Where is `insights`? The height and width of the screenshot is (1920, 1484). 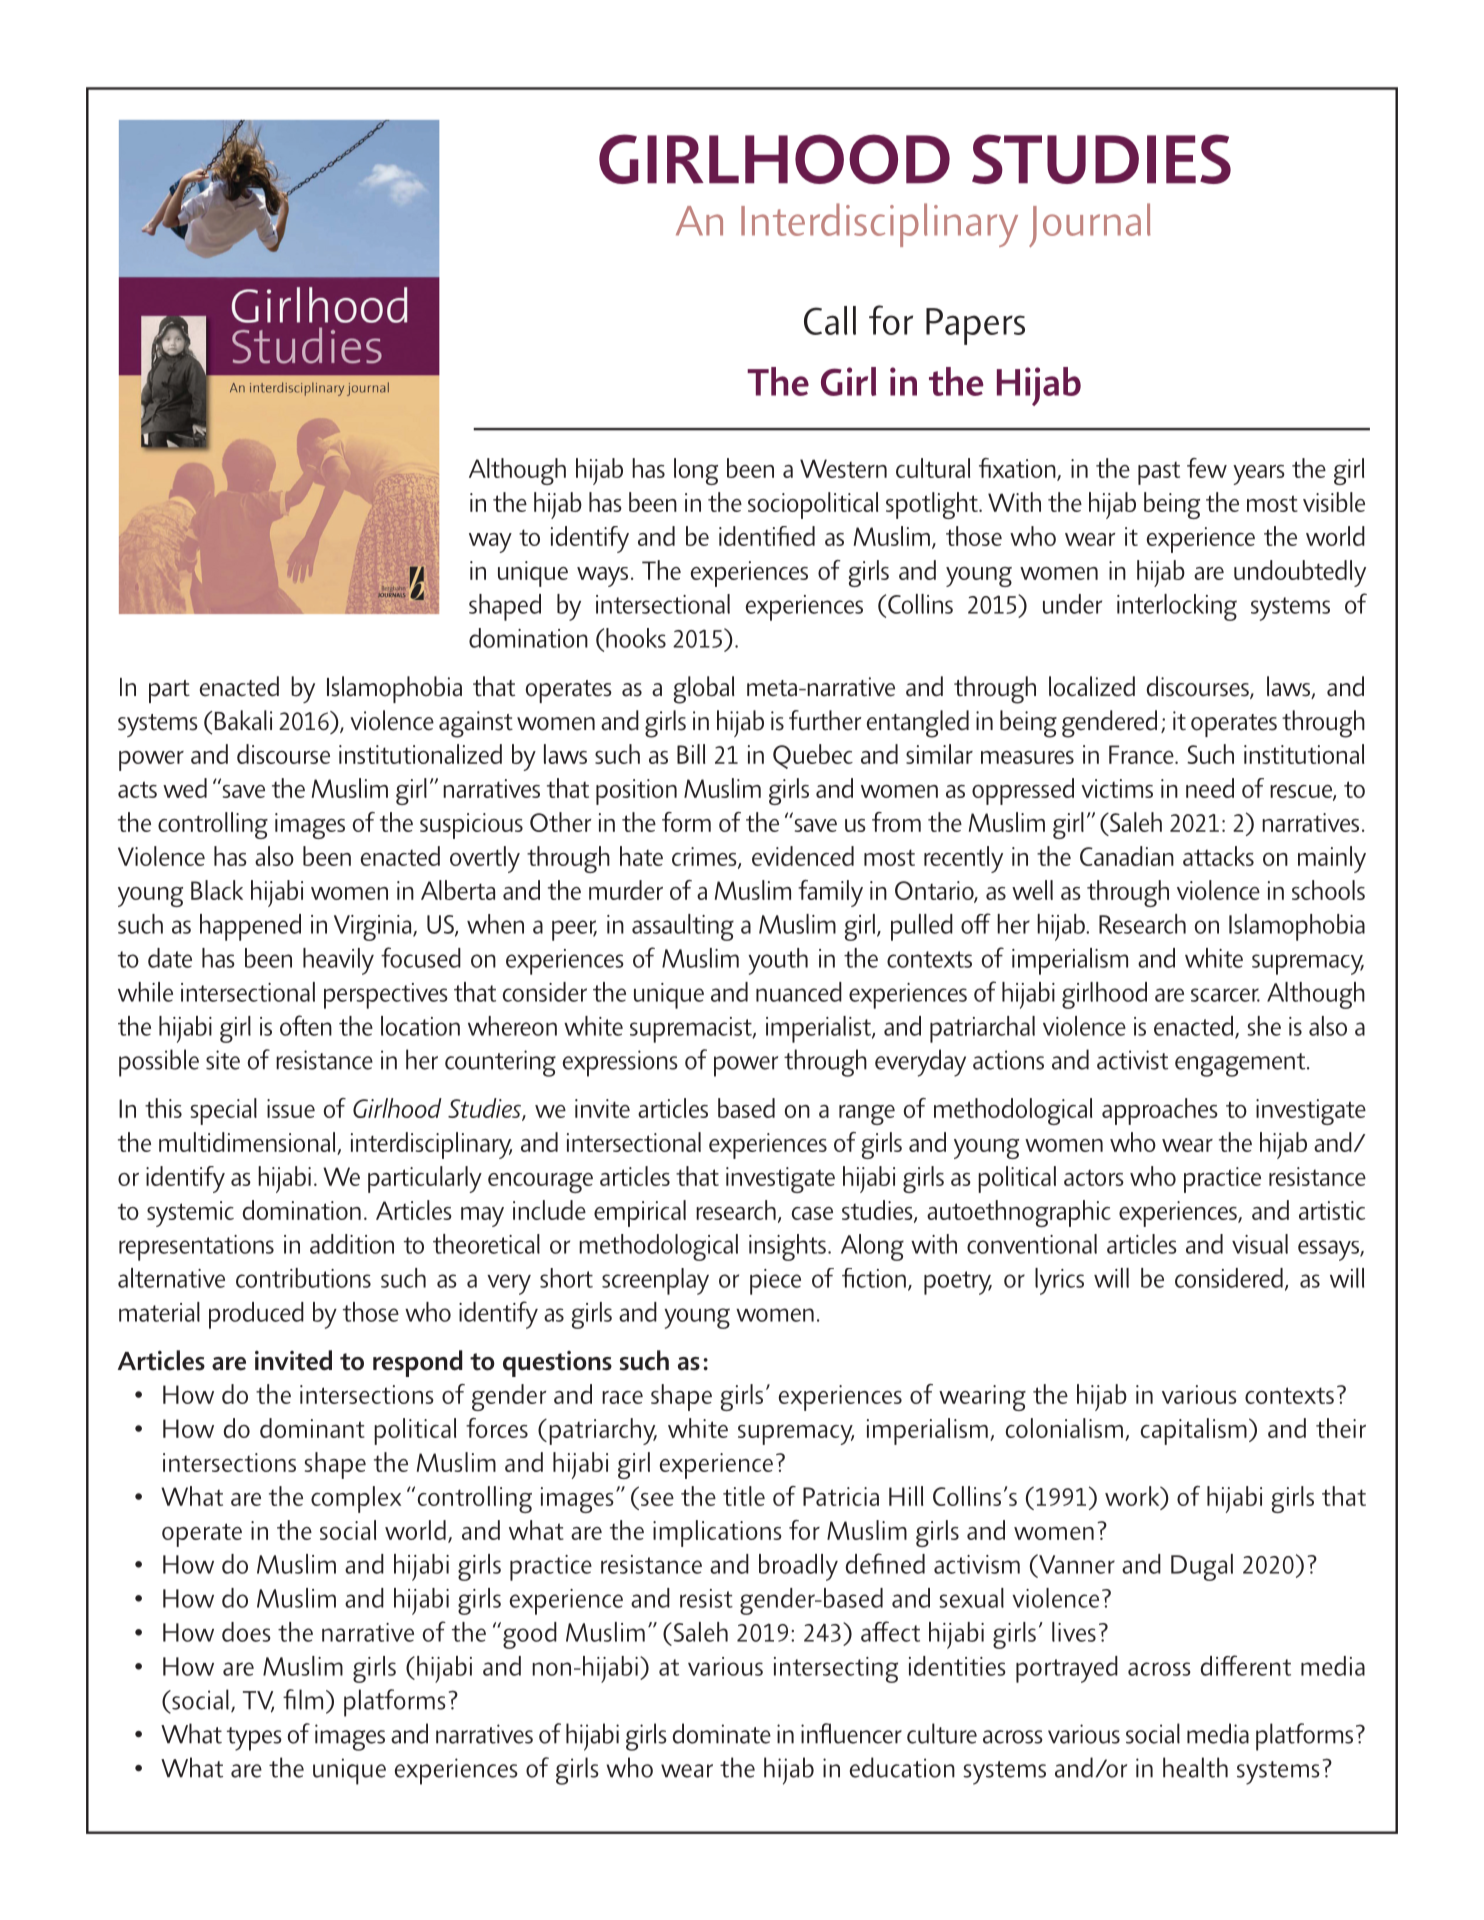
insights is located at coordinates (787, 1247).
